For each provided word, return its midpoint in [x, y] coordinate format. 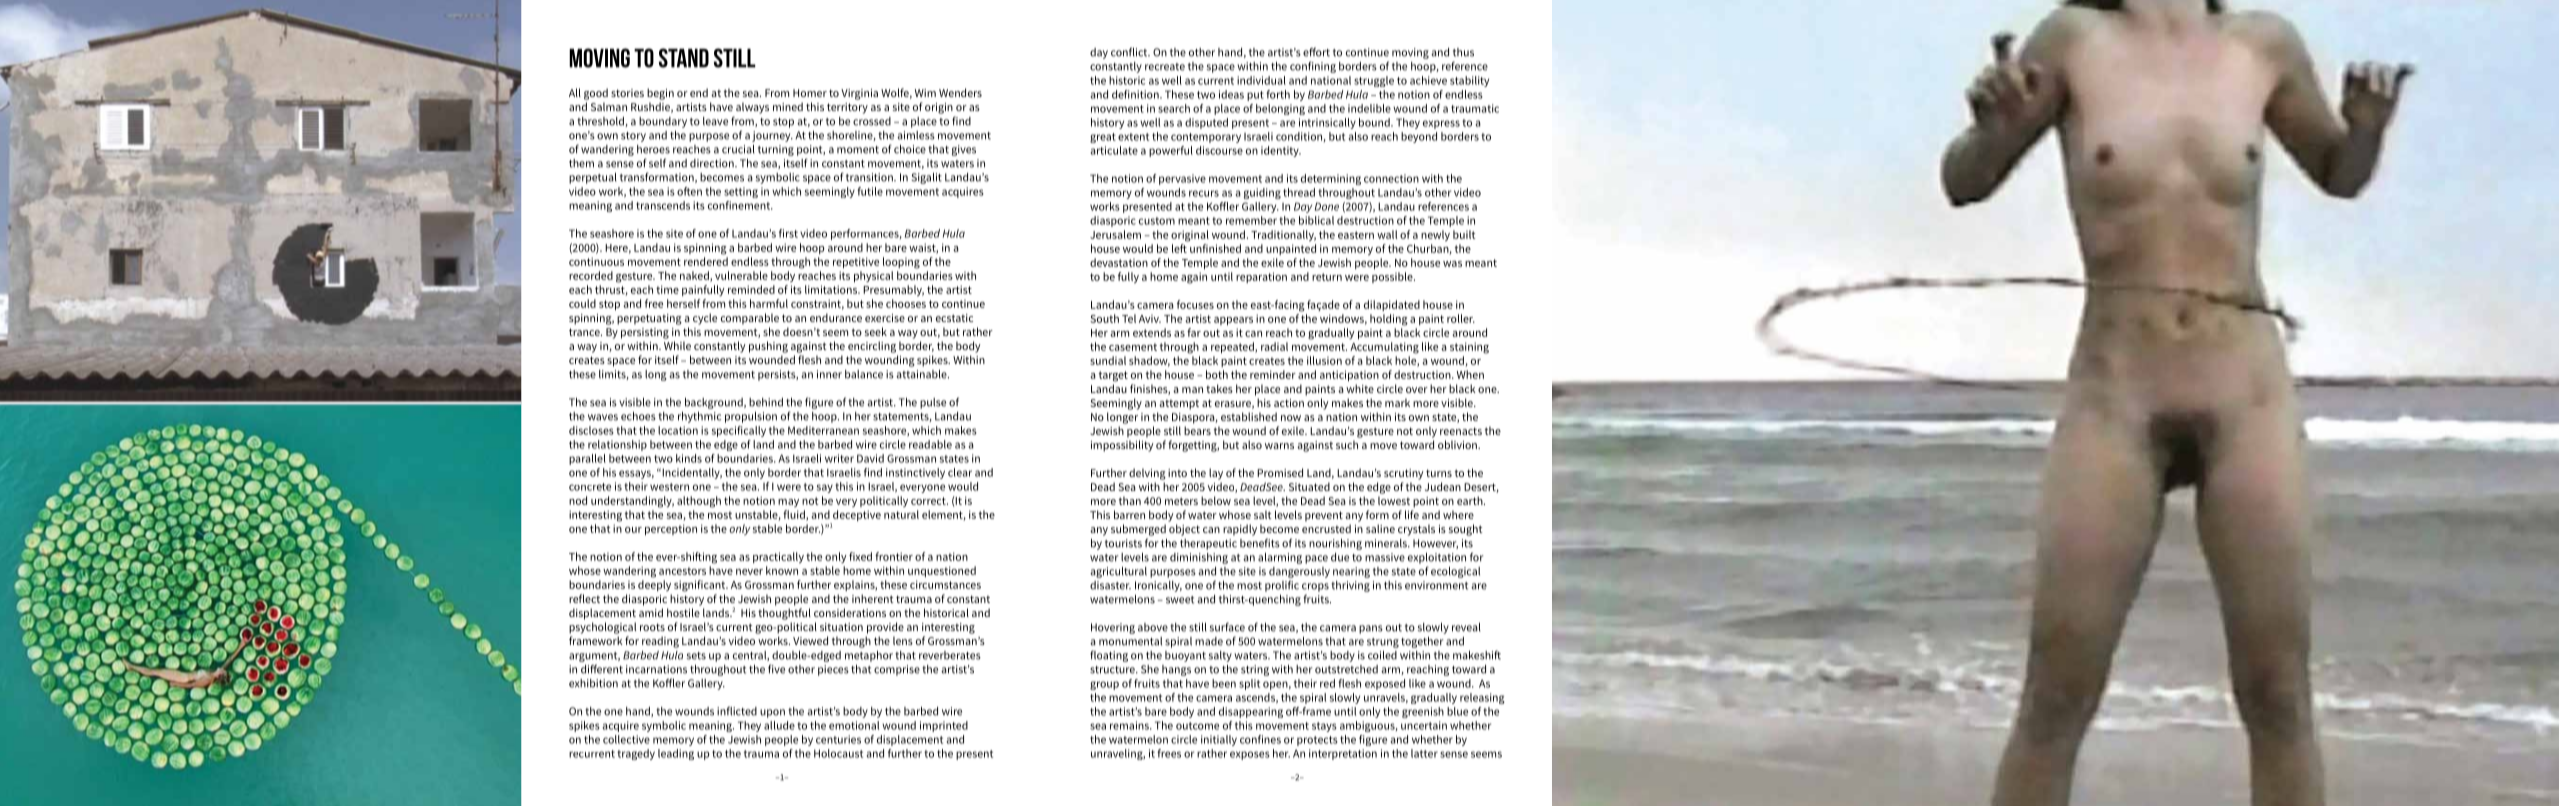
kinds [689, 458]
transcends [663, 205]
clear [960, 472]
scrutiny [1404, 474]
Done [1327, 206]
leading [676, 754]
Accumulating [1384, 348]
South [1104, 318]
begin [660, 94]
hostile [683, 612]
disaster [1110, 585]
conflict [1130, 52]
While [677, 345]
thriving [1350, 586]
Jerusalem [1115, 234]
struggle [1374, 81]
